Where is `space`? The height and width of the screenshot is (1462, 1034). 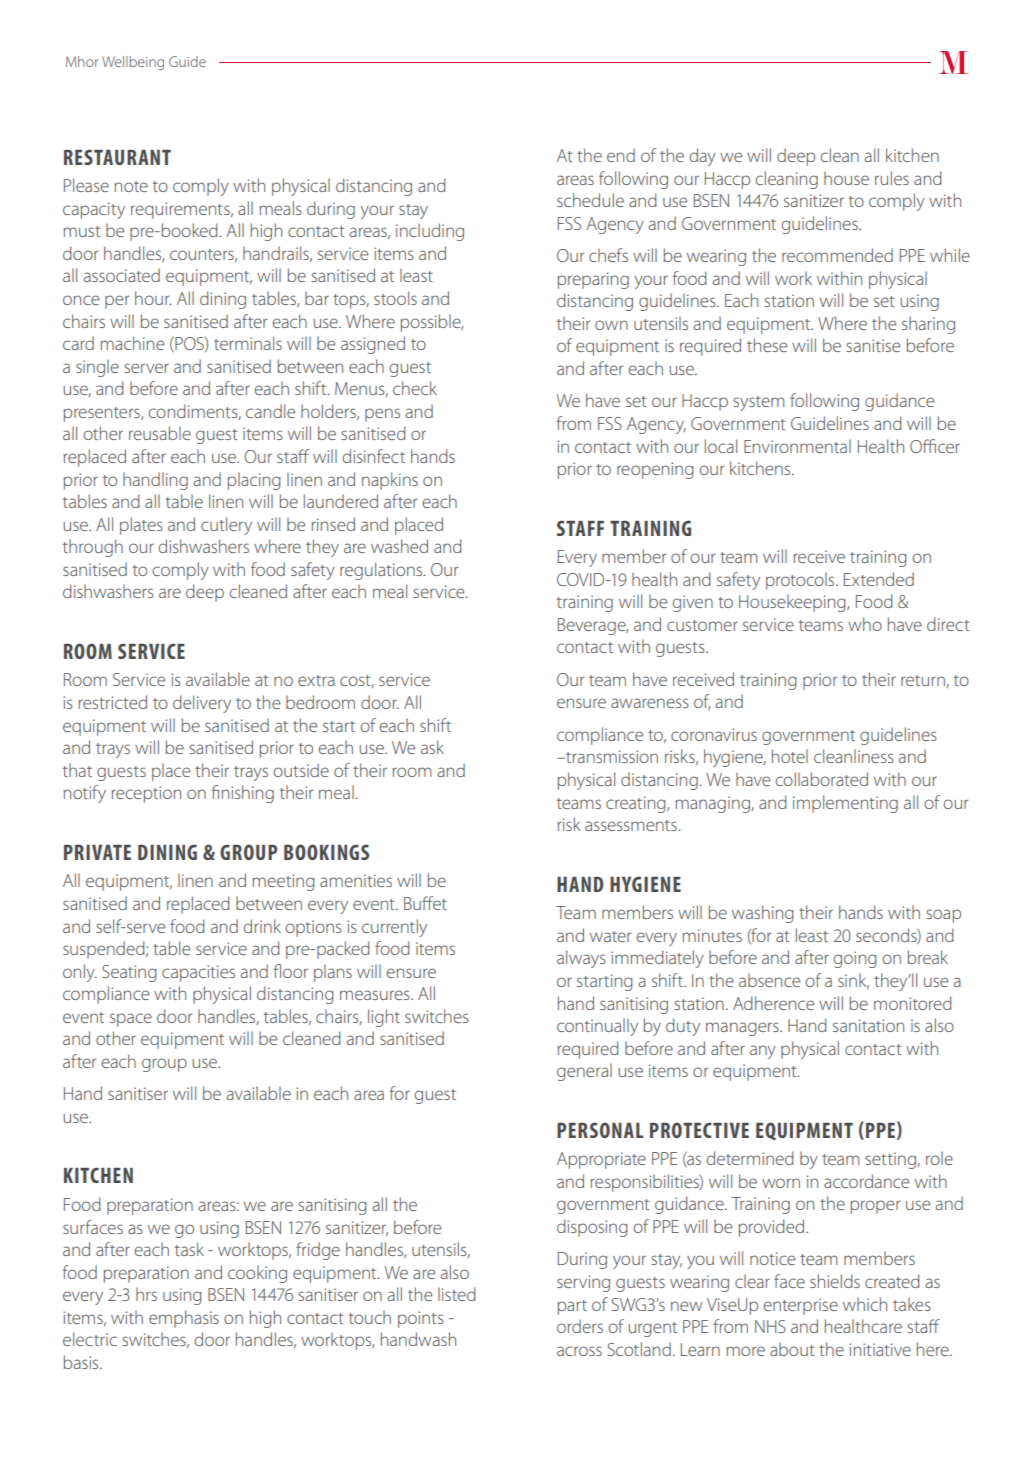
space is located at coordinates (131, 1020).
